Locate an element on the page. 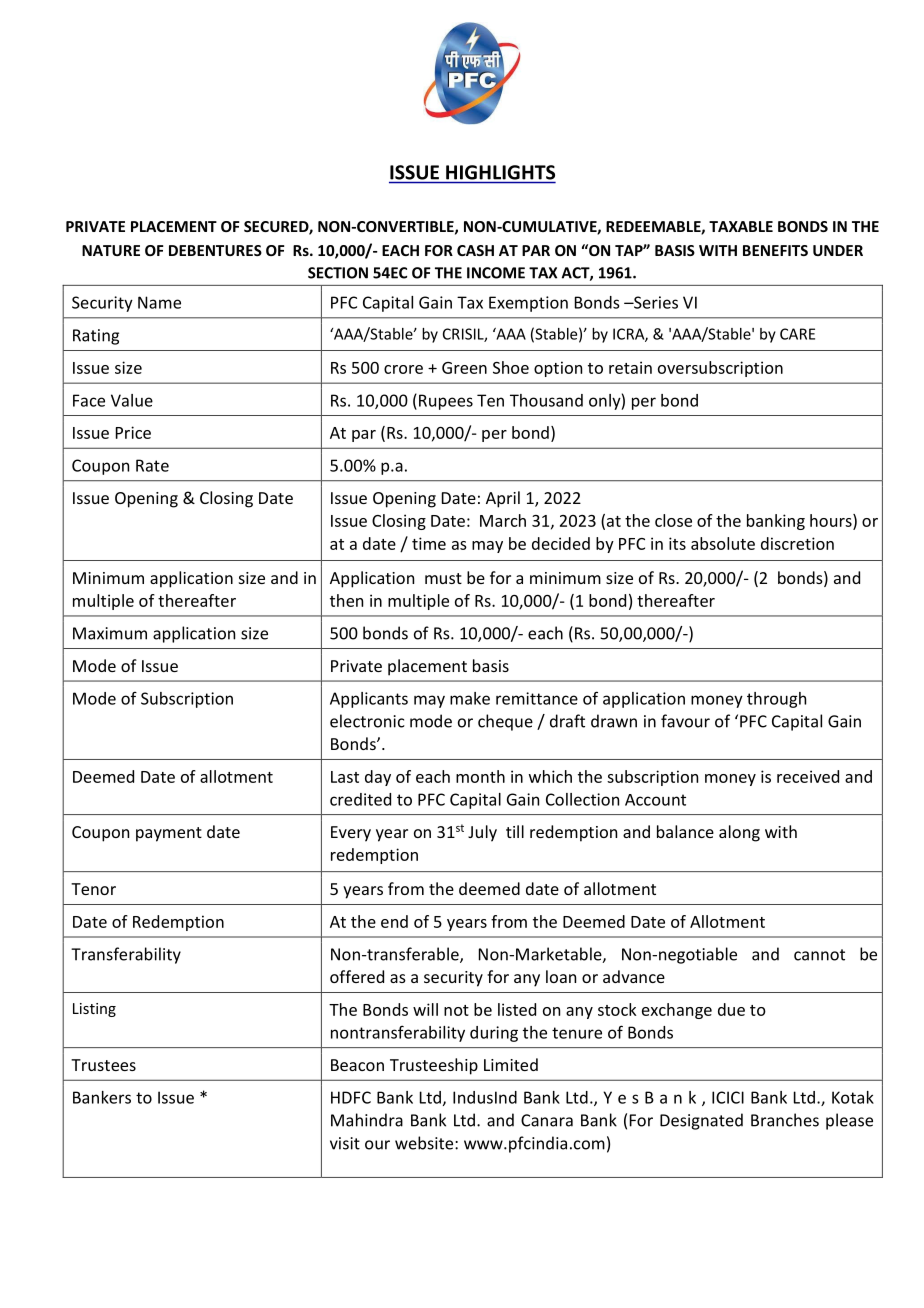  April is located at coordinates (503, 499).
